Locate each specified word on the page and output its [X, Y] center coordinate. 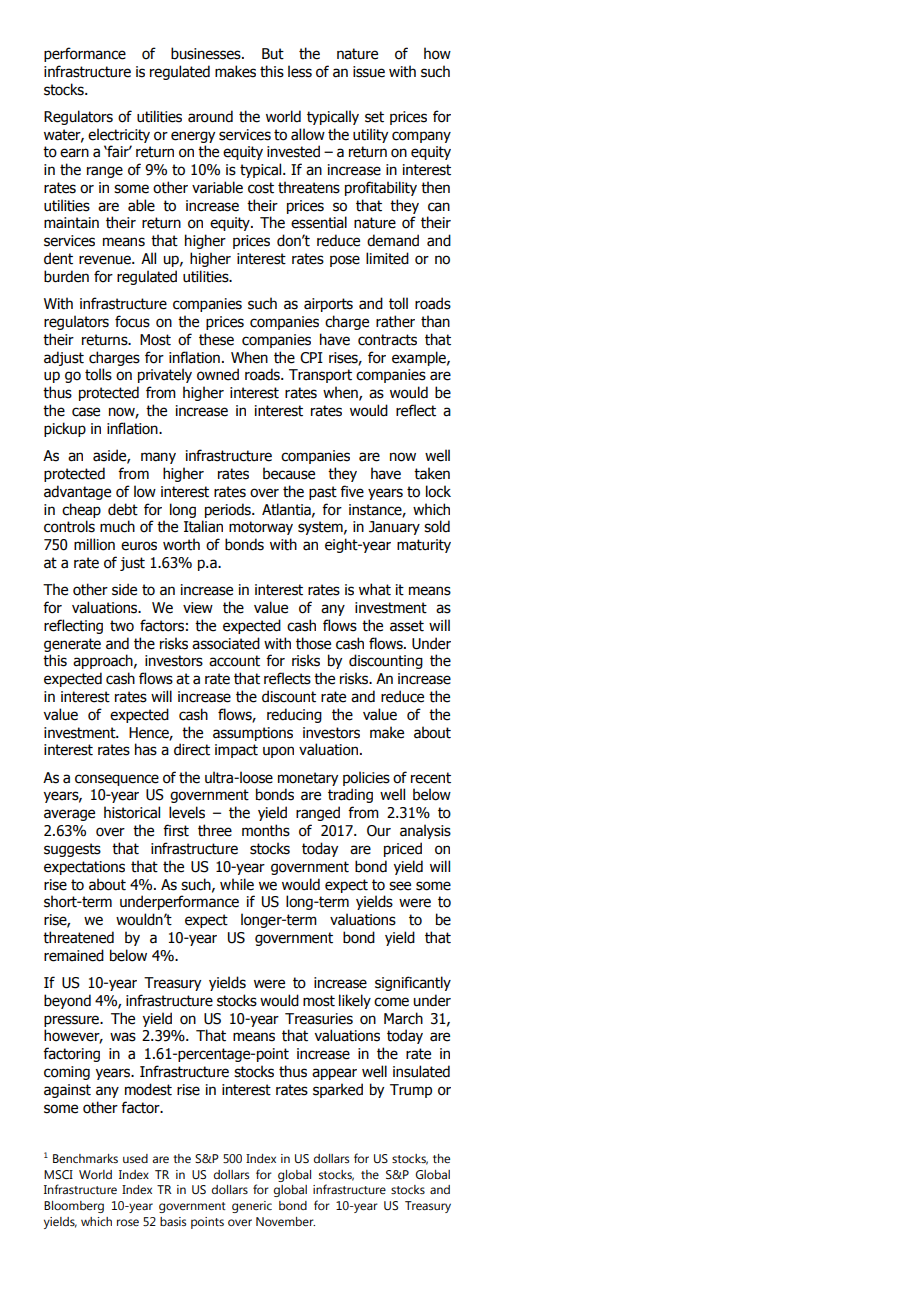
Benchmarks [85, 1158]
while [237, 884]
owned [218, 374]
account [234, 661]
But [273, 54]
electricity [119, 135]
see [400, 886]
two [122, 626]
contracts [387, 340]
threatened [78, 937]
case [86, 412]
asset [407, 626]
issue [369, 72]
